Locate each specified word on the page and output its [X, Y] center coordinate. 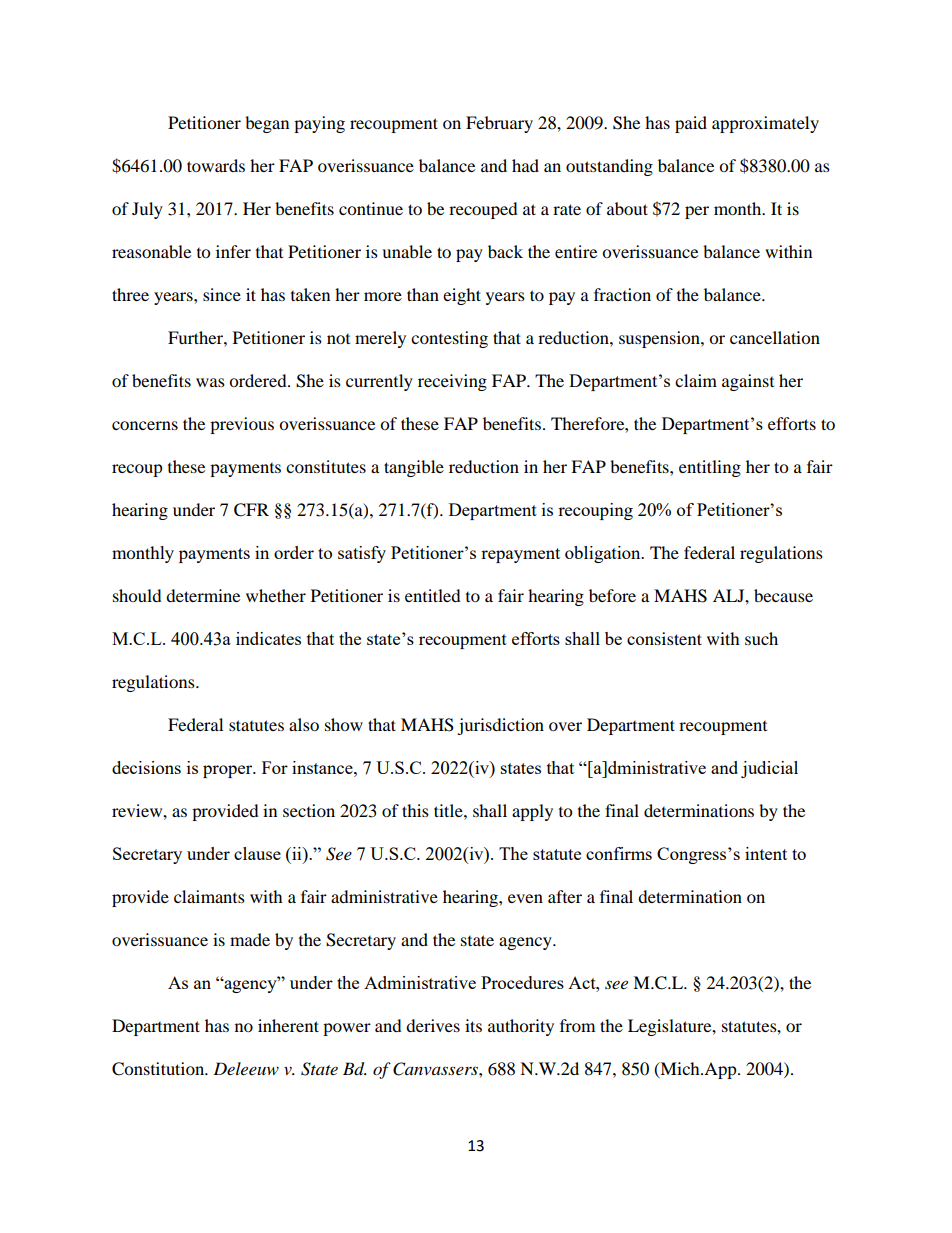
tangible [414, 468]
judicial [769, 769]
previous [242, 425]
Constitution [159, 1069]
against [748, 382]
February [499, 124]
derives [433, 1025]
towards [216, 165]
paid [691, 124]
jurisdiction [500, 726]
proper [229, 771]
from [577, 1025]
